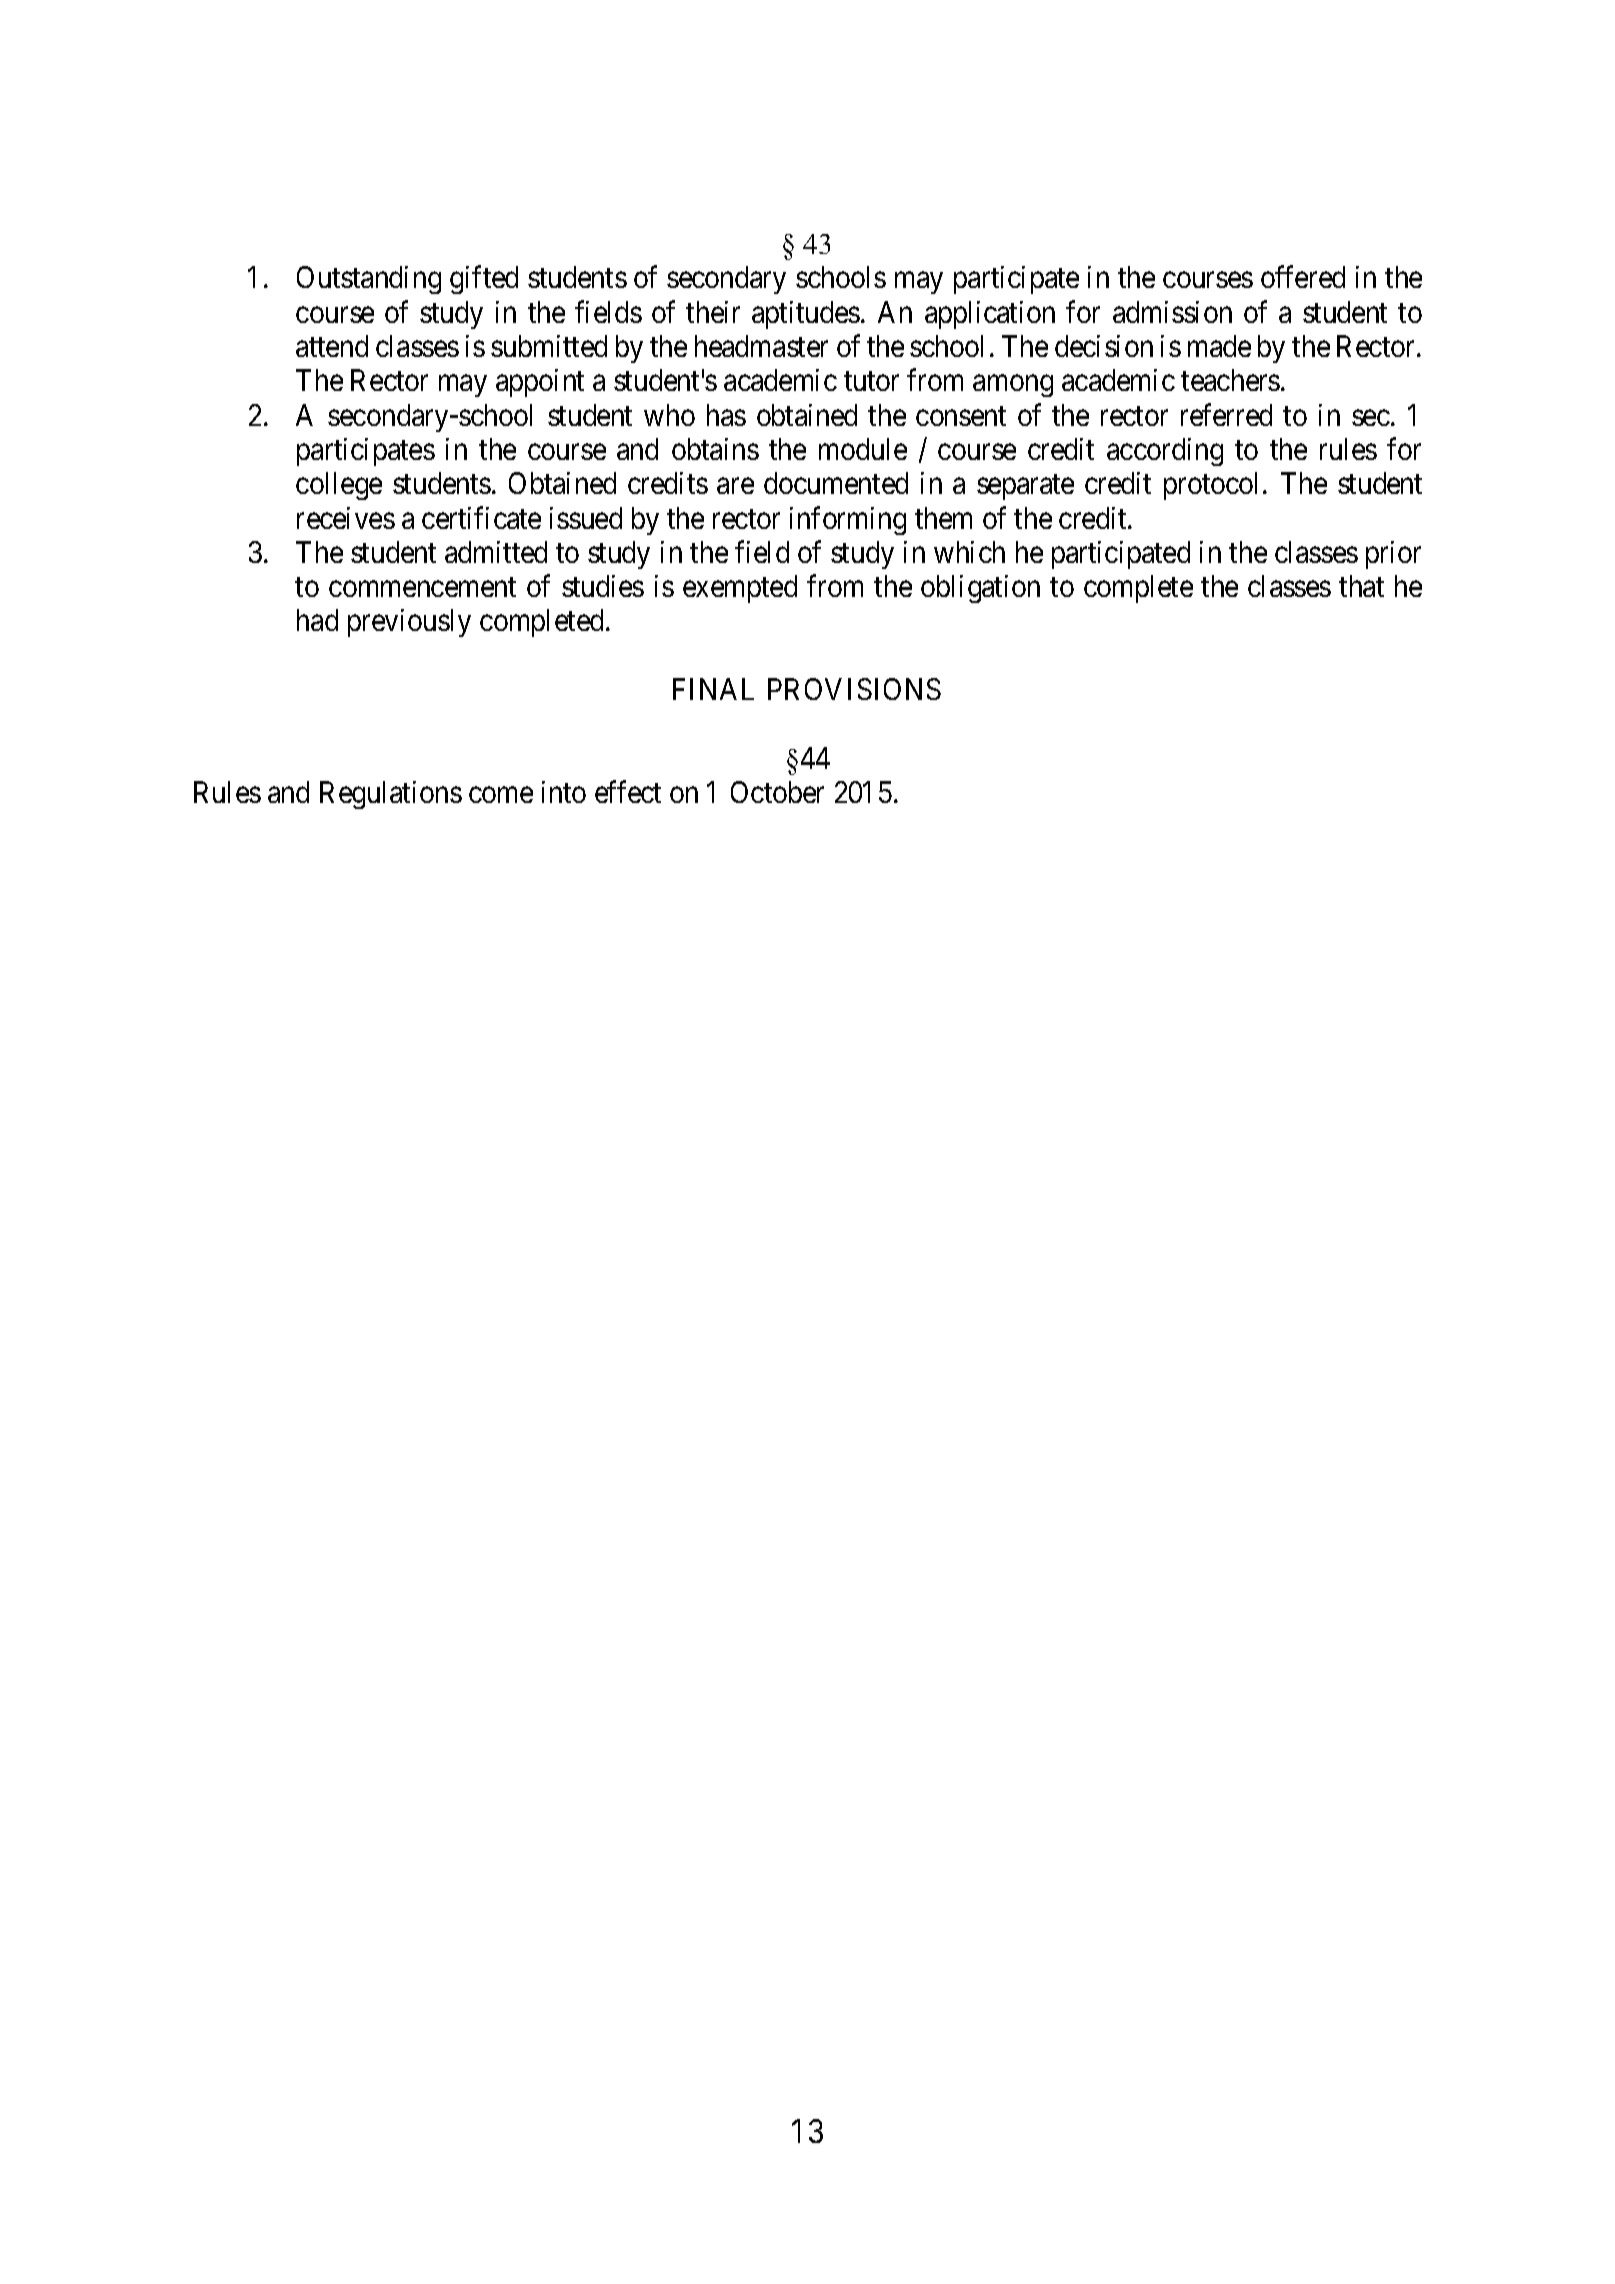 The height and width of the screenshot is (2284, 1615). What do you see at coordinates (848, 520) in the screenshot?
I see `informing` at bounding box center [848, 520].
